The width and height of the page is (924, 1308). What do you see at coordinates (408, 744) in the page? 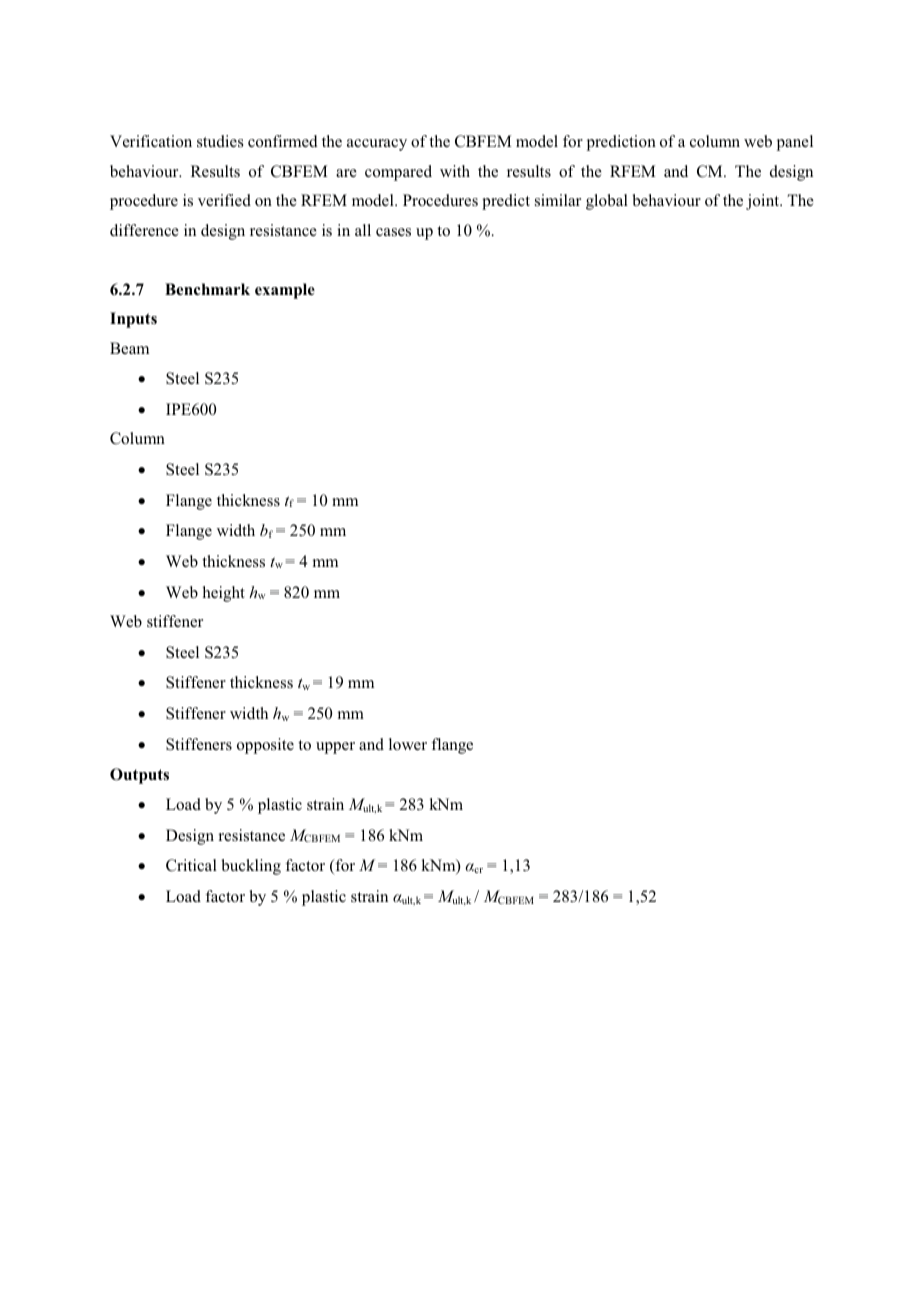
I see `lower` at bounding box center [408, 744].
